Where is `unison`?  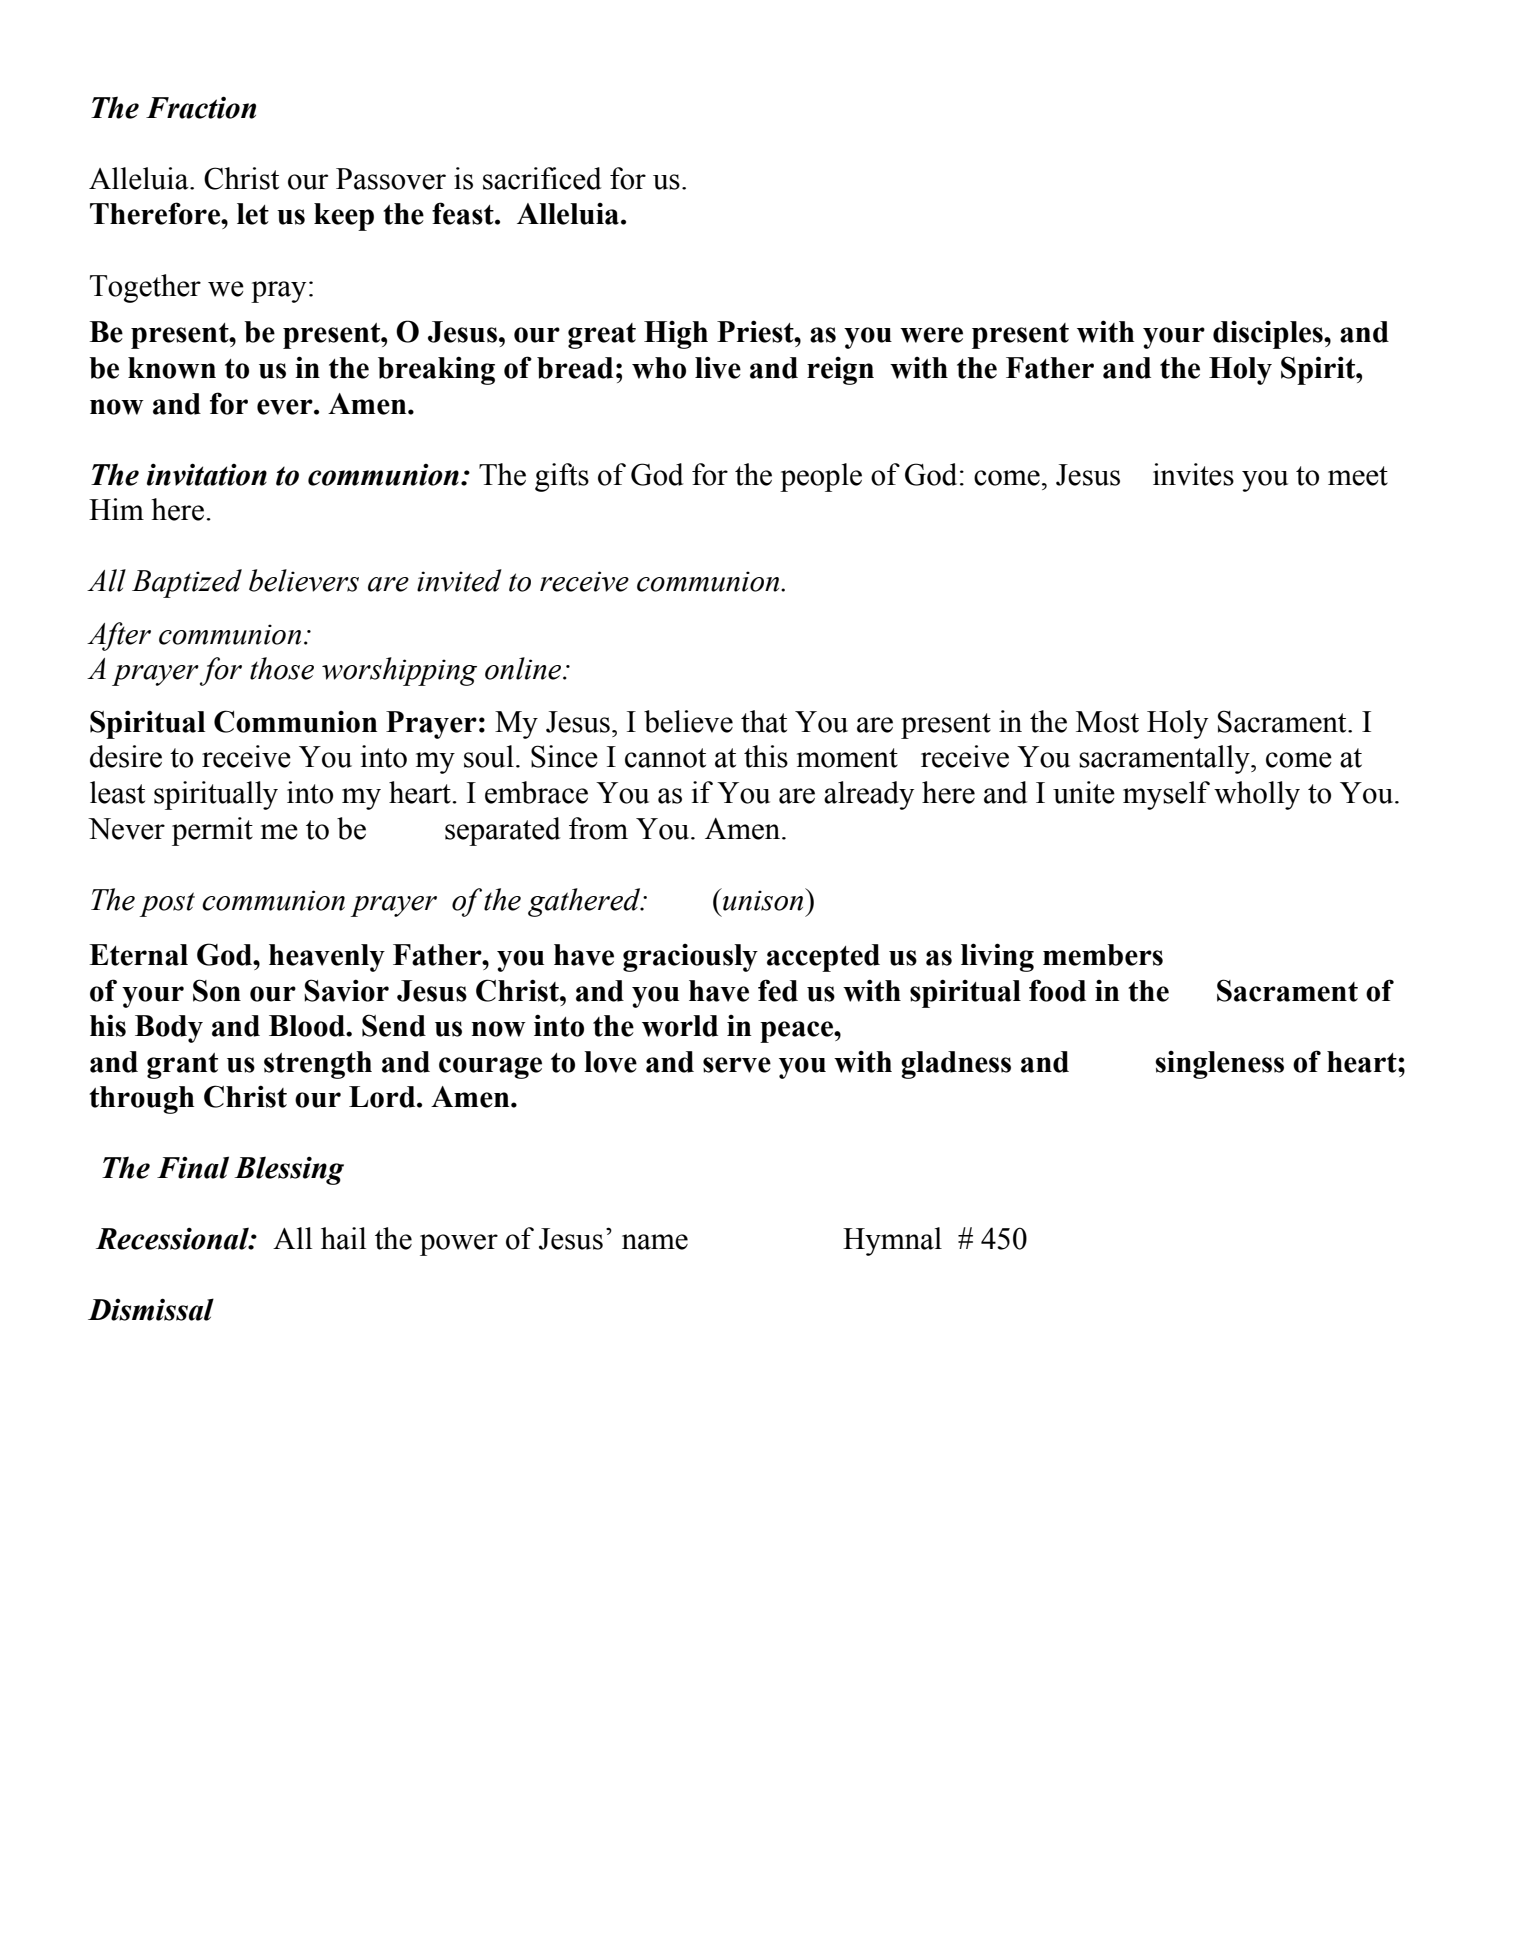 unison is located at coordinates (763, 899).
